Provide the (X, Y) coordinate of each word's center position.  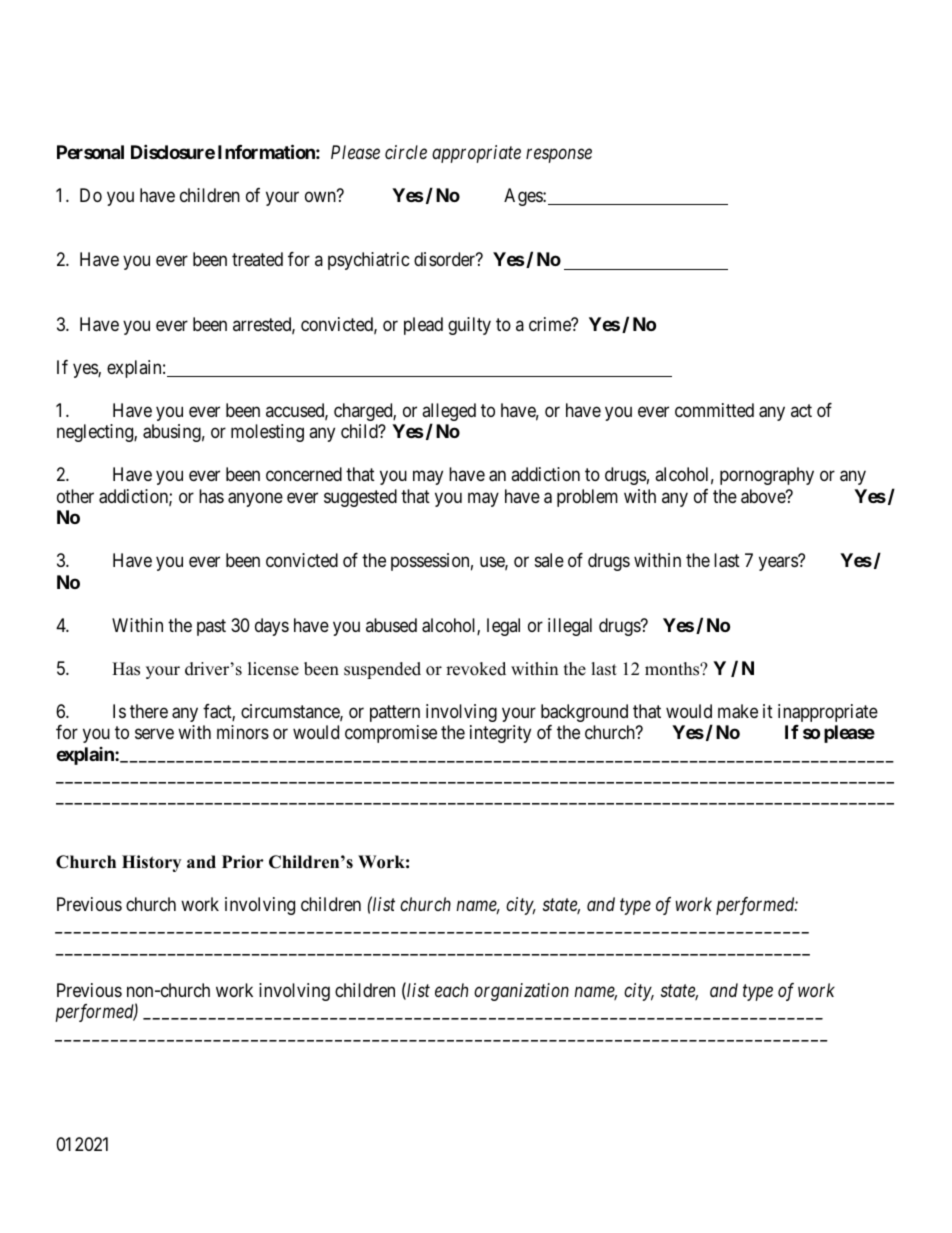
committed (714, 410)
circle (406, 152)
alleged (449, 413)
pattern (395, 713)
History (151, 863)
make (738, 711)
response (559, 156)
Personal (90, 152)
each (451, 990)
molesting (267, 433)
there (149, 711)
